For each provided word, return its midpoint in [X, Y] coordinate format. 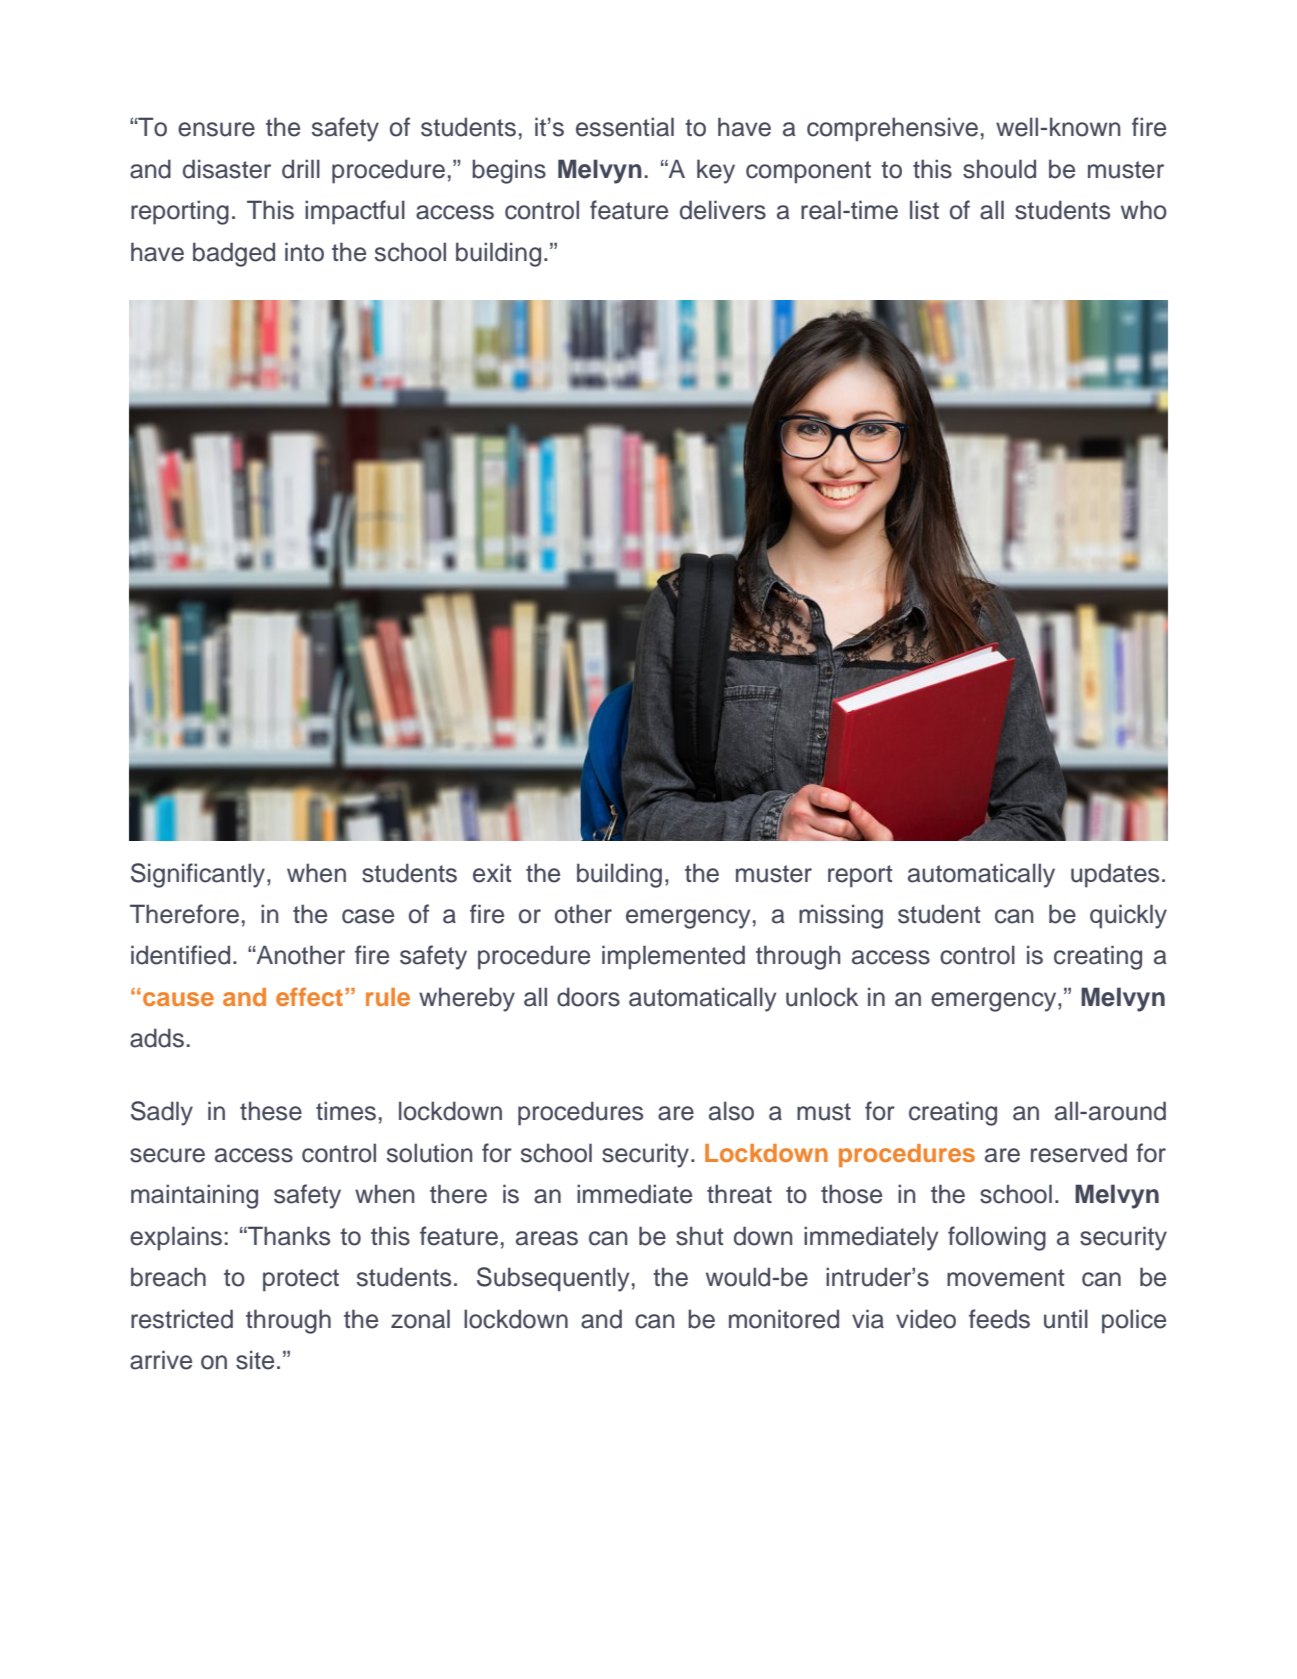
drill [301, 169]
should [999, 169]
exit [492, 873]
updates [1115, 875]
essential [625, 127]
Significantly [199, 875]
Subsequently [553, 1279]
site [255, 1360]
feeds [999, 1319]
